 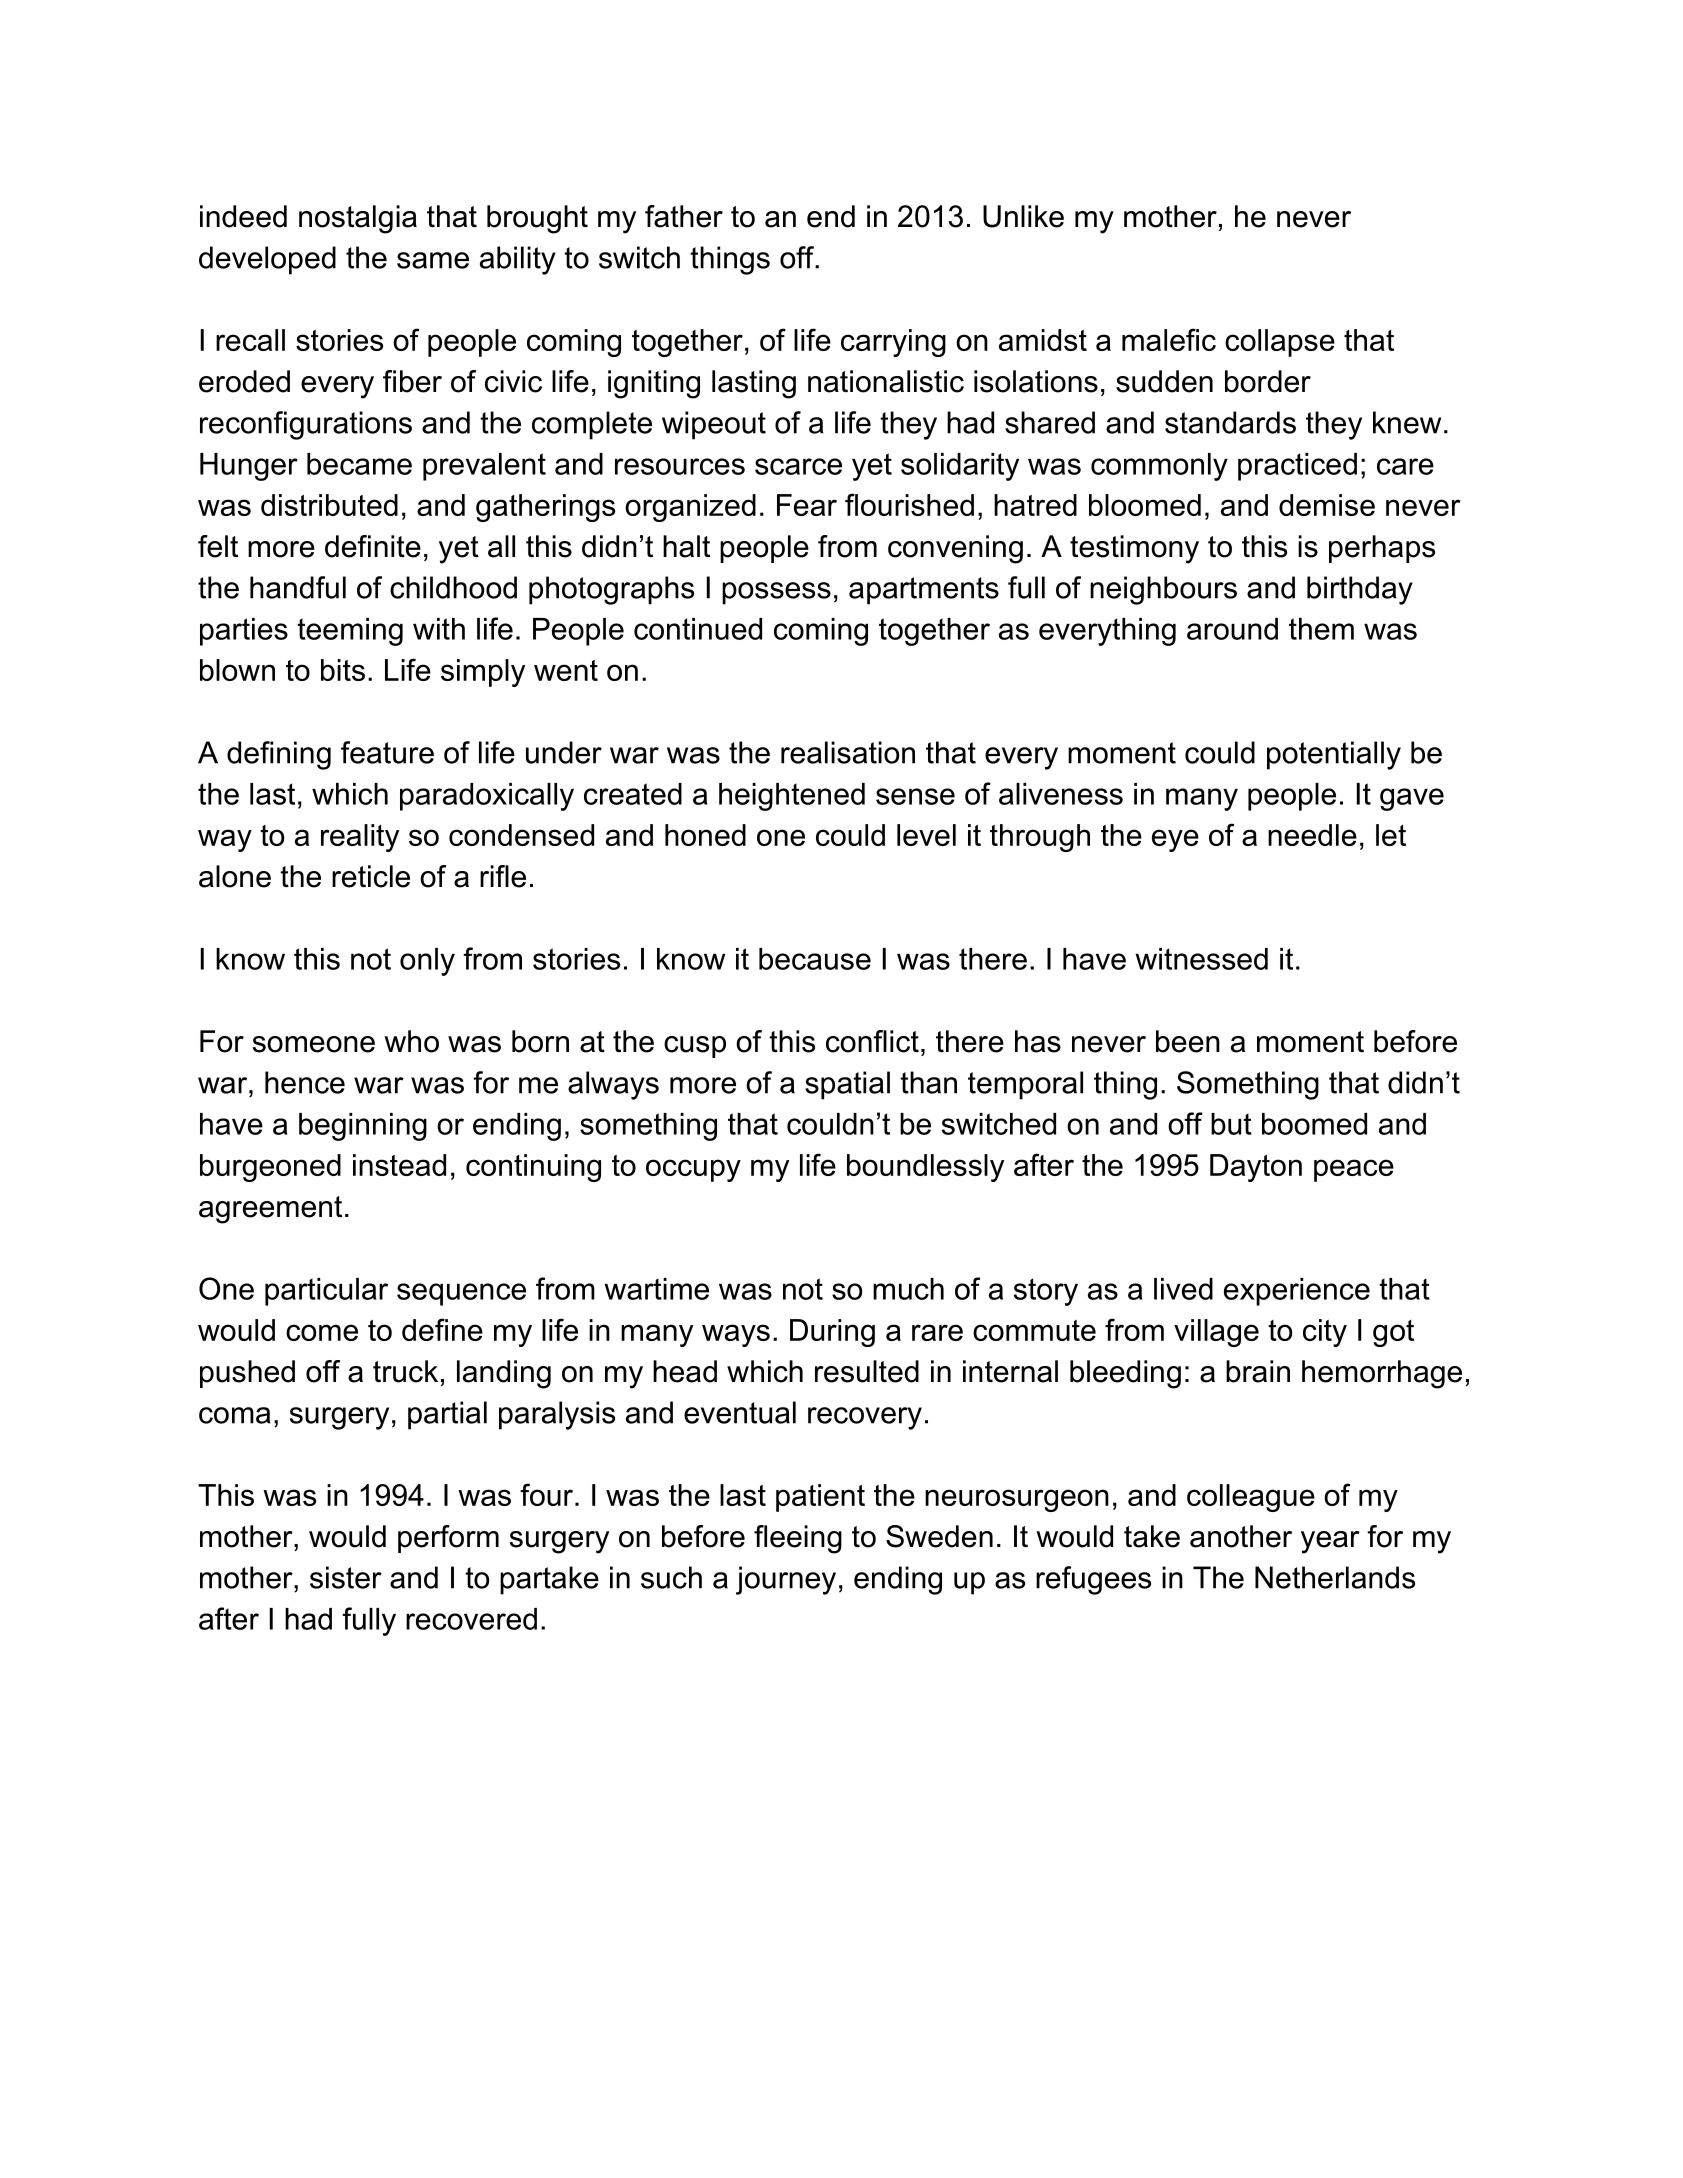 I want to click on experience, so click(x=1297, y=1292).
